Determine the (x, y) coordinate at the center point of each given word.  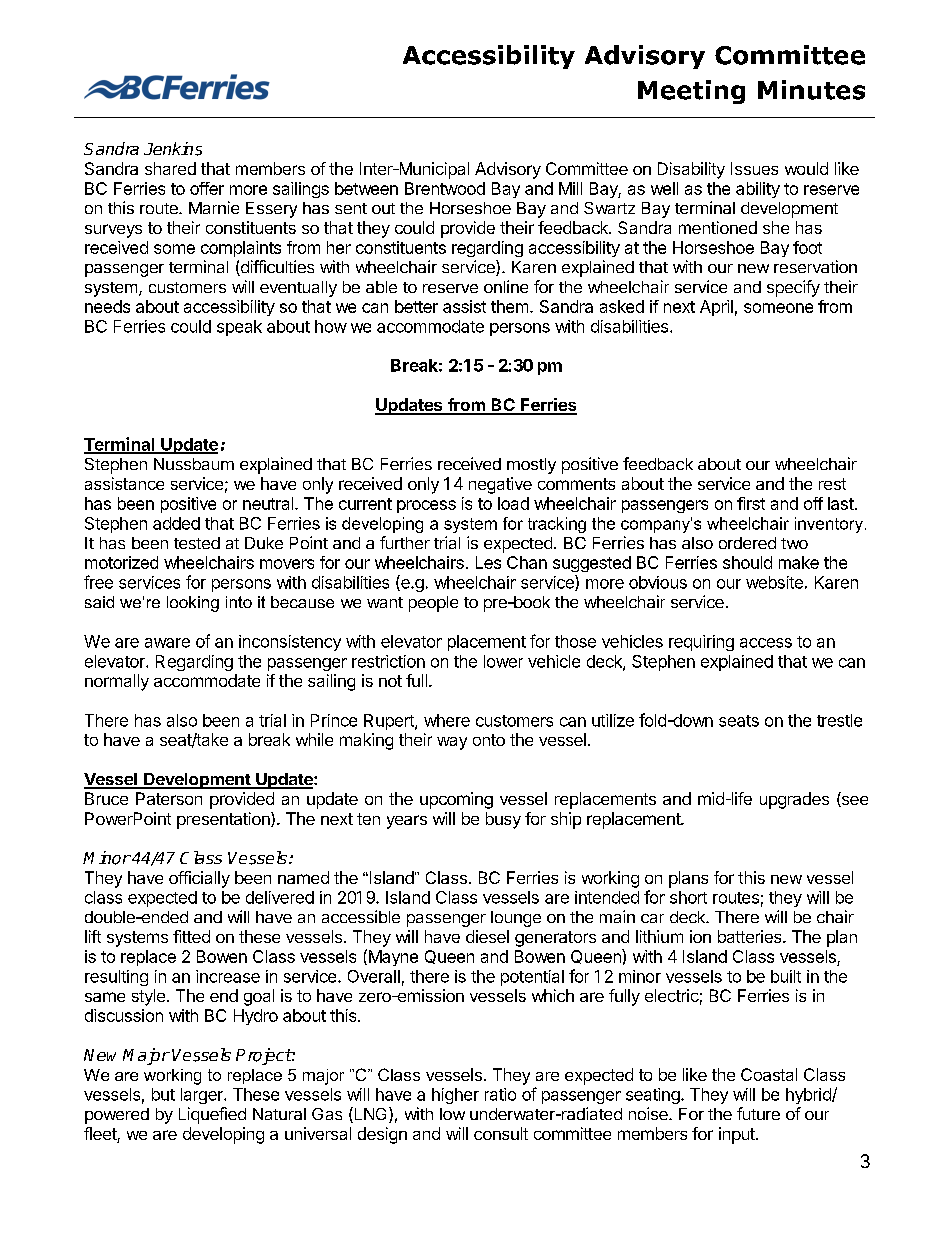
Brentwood (445, 188)
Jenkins (173, 149)
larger (203, 1096)
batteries (751, 936)
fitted (191, 936)
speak (239, 328)
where (447, 720)
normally (117, 682)
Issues (754, 168)
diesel (487, 936)
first (751, 503)
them (509, 306)
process (426, 506)
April (716, 308)
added (176, 523)
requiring (701, 643)
